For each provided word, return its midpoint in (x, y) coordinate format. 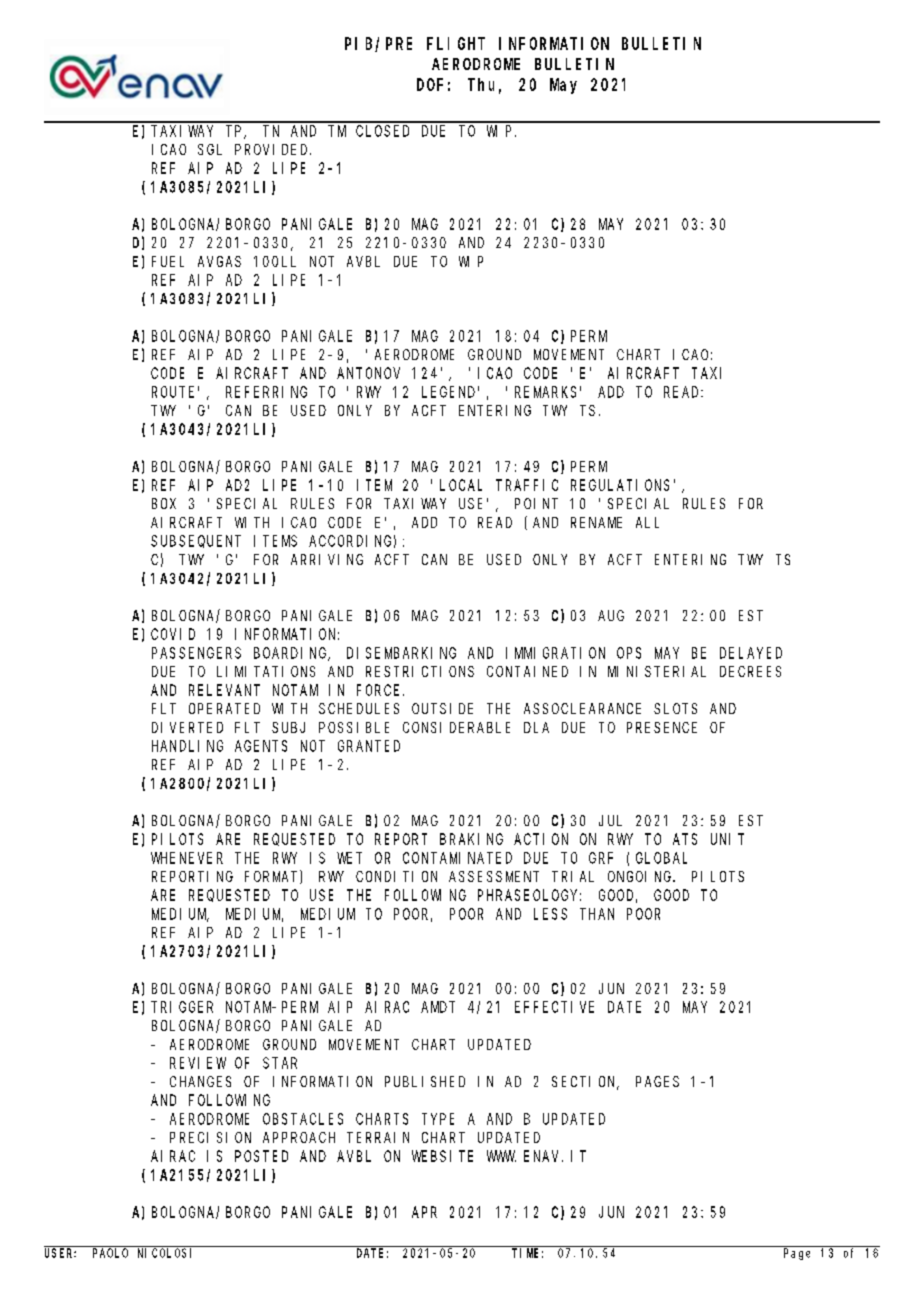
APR (424, 1212)
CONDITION (396, 876)
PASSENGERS (196, 653)
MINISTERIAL (657, 671)
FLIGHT (456, 43)
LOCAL (461, 485)
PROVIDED (273, 149)
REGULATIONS (620, 485)
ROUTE (173, 392)
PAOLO (110, 1253)
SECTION (585, 1083)
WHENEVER (187, 858)
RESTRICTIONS (420, 671)
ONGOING (641, 876)
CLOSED (382, 131)
